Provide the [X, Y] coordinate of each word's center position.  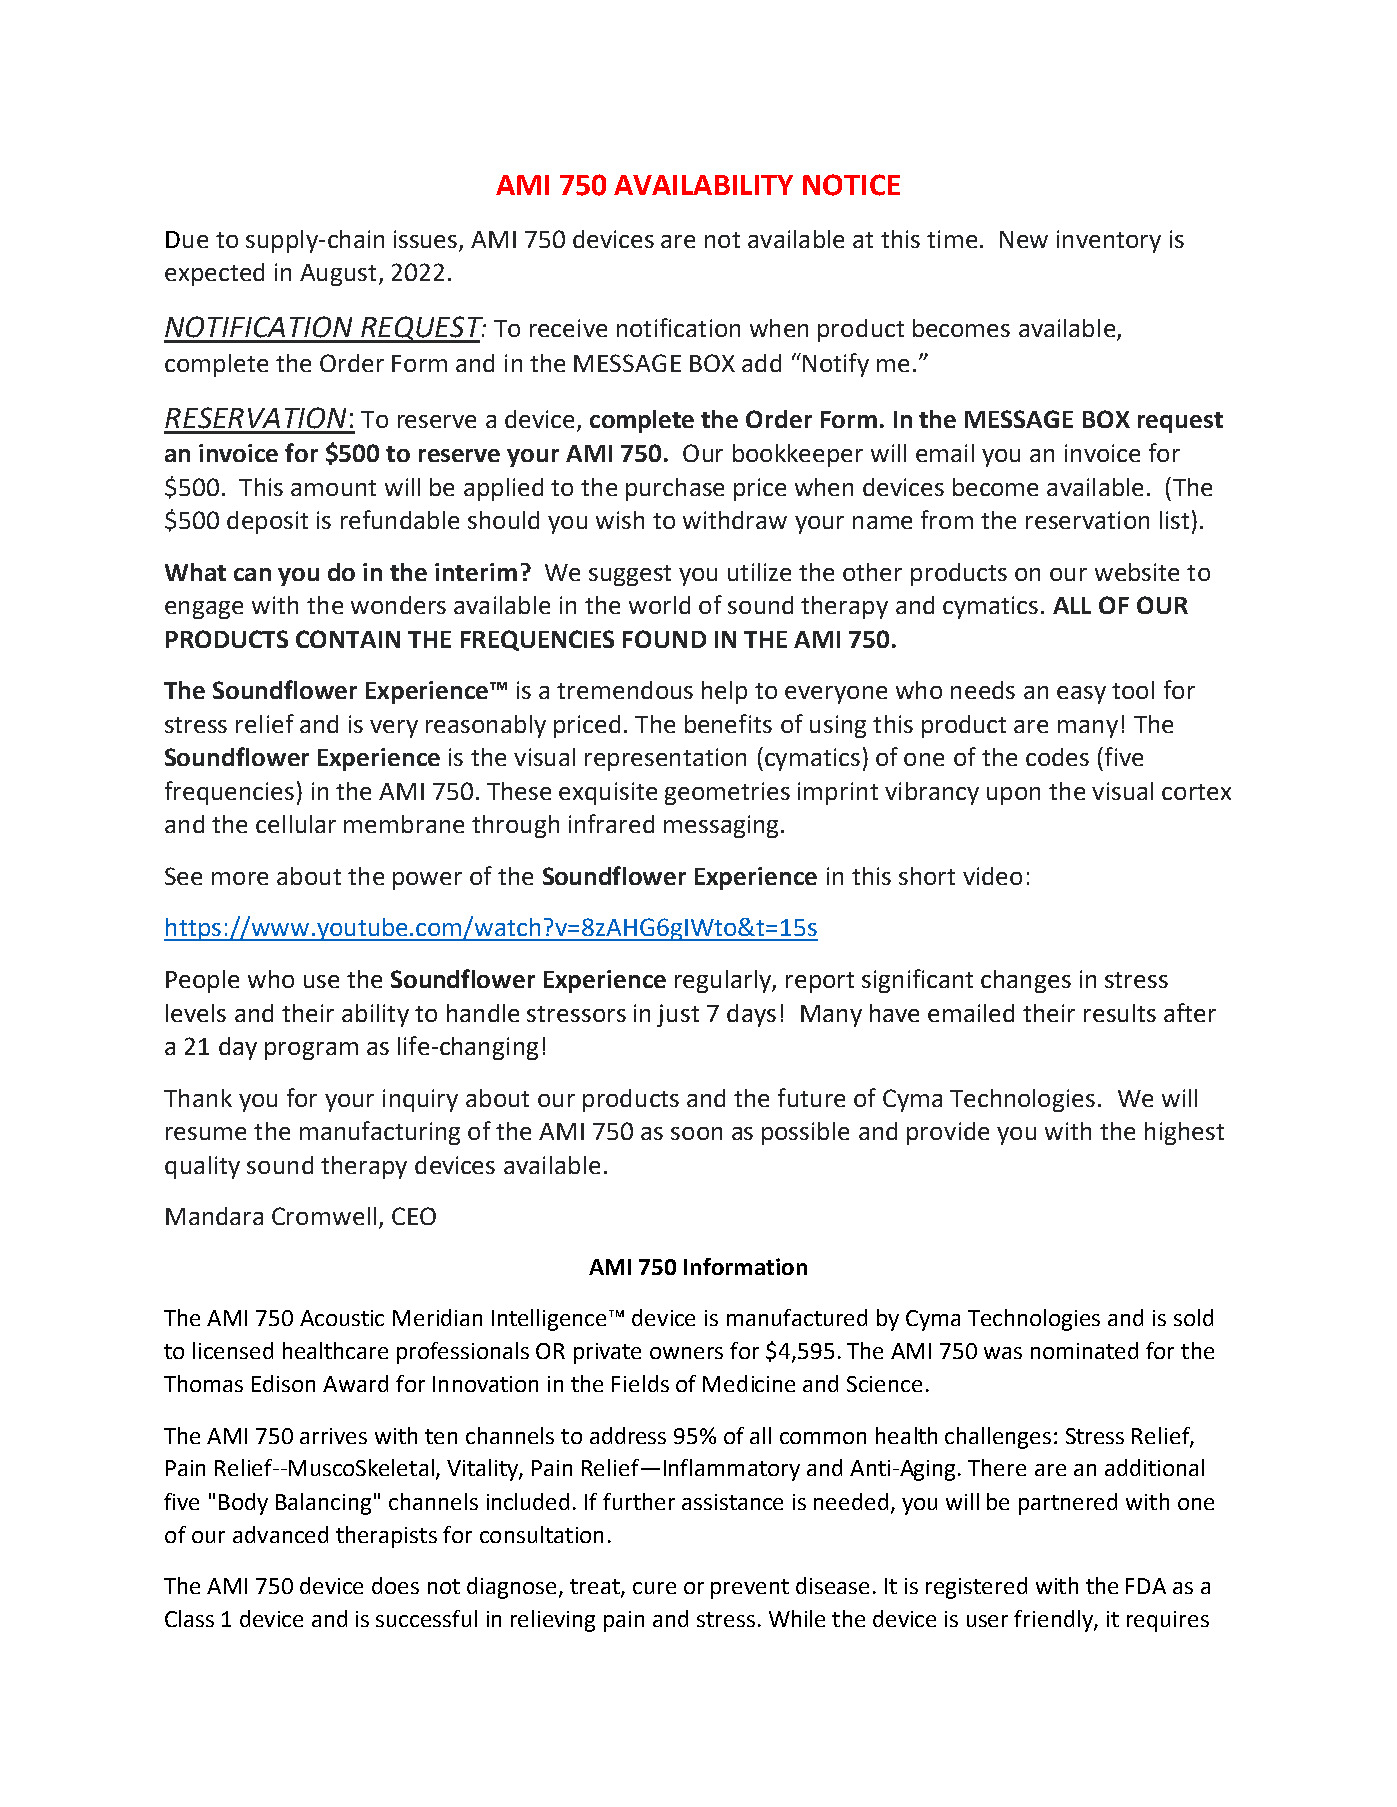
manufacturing [380, 1133]
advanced [280, 1534]
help [724, 692]
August [338, 275]
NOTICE [851, 185]
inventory [1109, 241]
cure [654, 1588]
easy [1081, 695]
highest [1184, 1133]
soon [696, 1133]
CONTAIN [348, 639]
